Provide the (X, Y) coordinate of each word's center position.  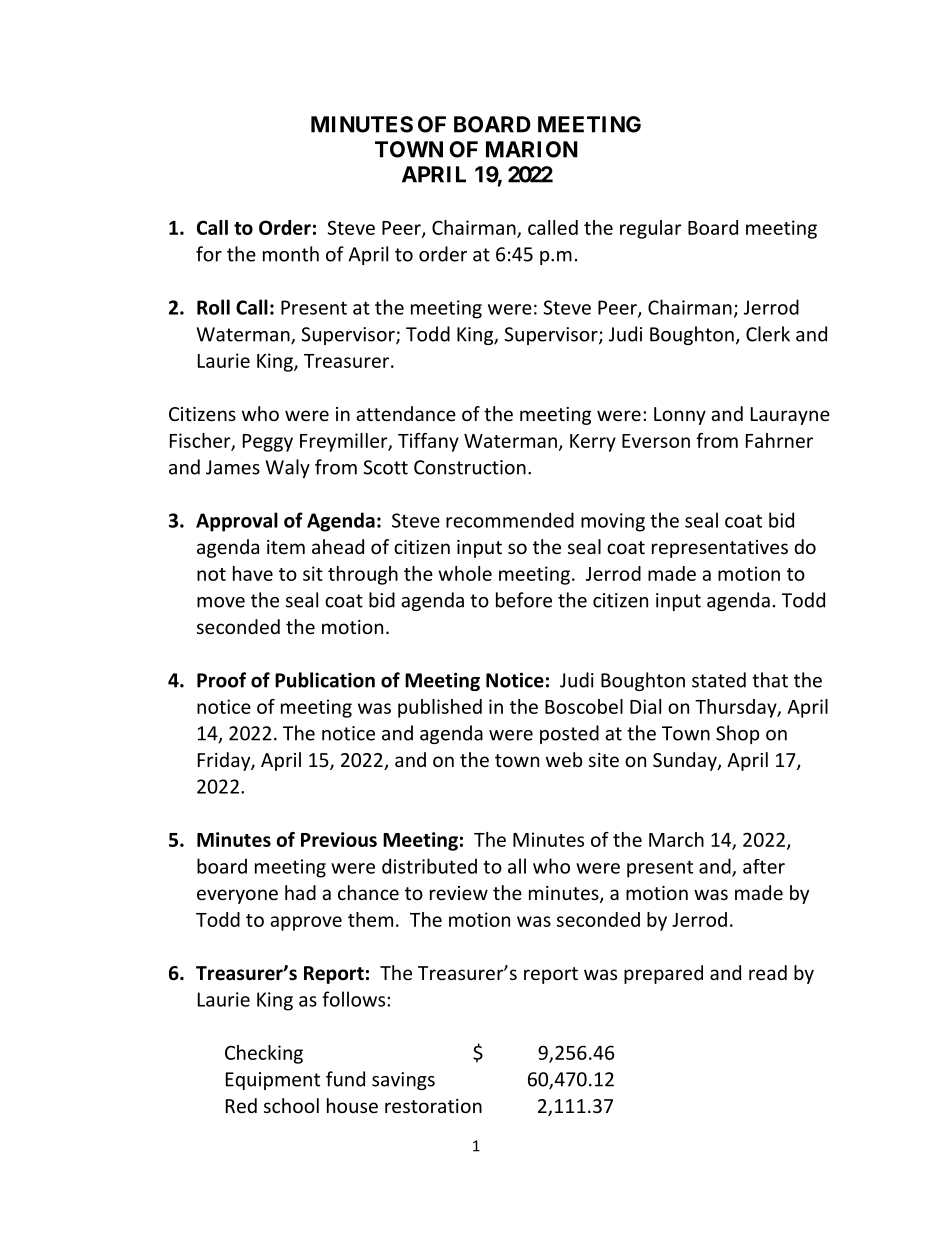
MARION (532, 149)
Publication (325, 680)
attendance (406, 413)
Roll (213, 307)
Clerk (768, 334)
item (286, 547)
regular (651, 229)
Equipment (273, 1081)
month (291, 254)
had (300, 892)
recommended (510, 520)
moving (613, 522)
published (440, 708)
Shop (737, 734)
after (764, 866)
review (459, 893)
